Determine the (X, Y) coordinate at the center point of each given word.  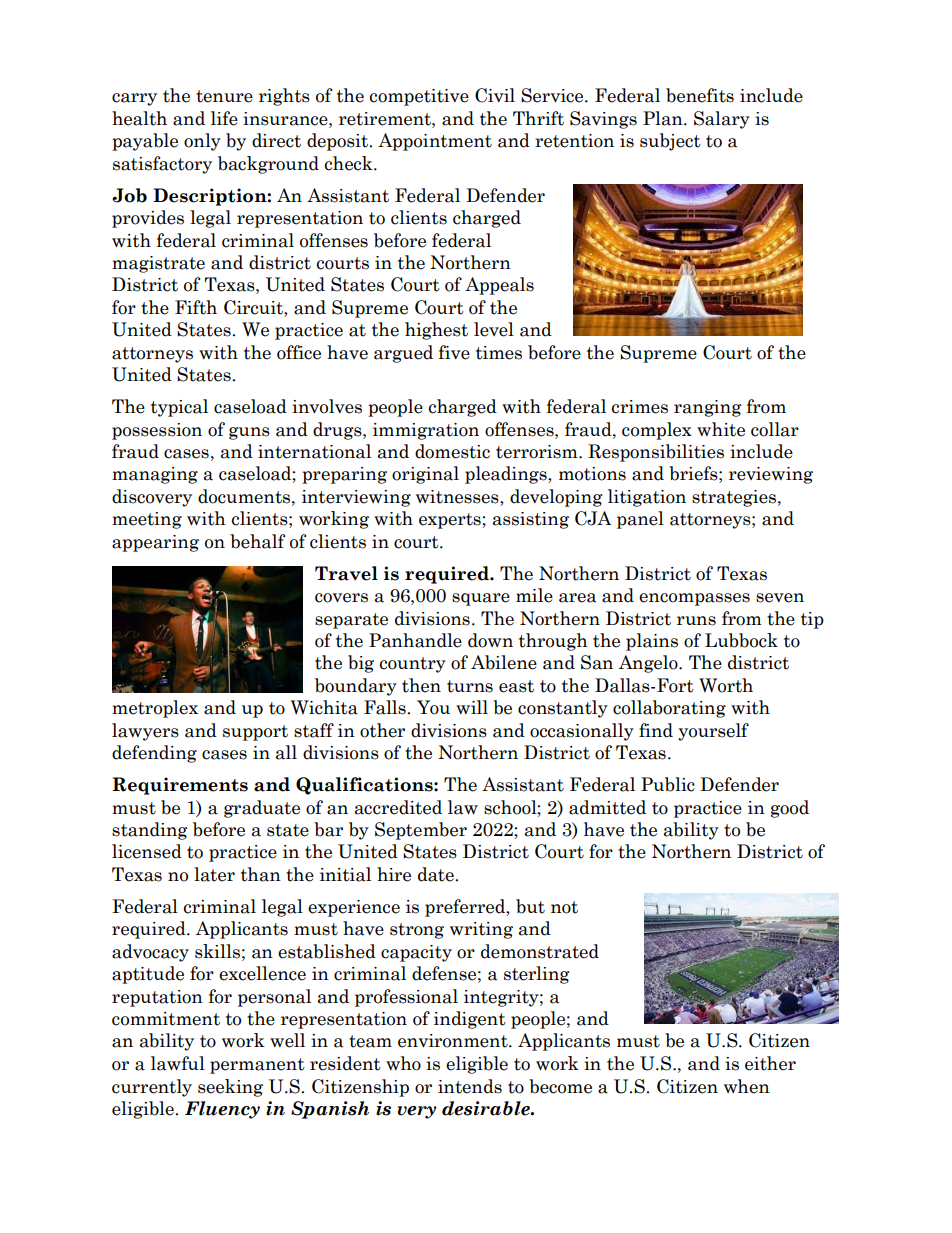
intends (470, 1086)
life (224, 118)
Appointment (435, 142)
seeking (230, 1088)
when (747, 1086)
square (481, 599)
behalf (257, 541)
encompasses (694, 599)
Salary (722, 120)
